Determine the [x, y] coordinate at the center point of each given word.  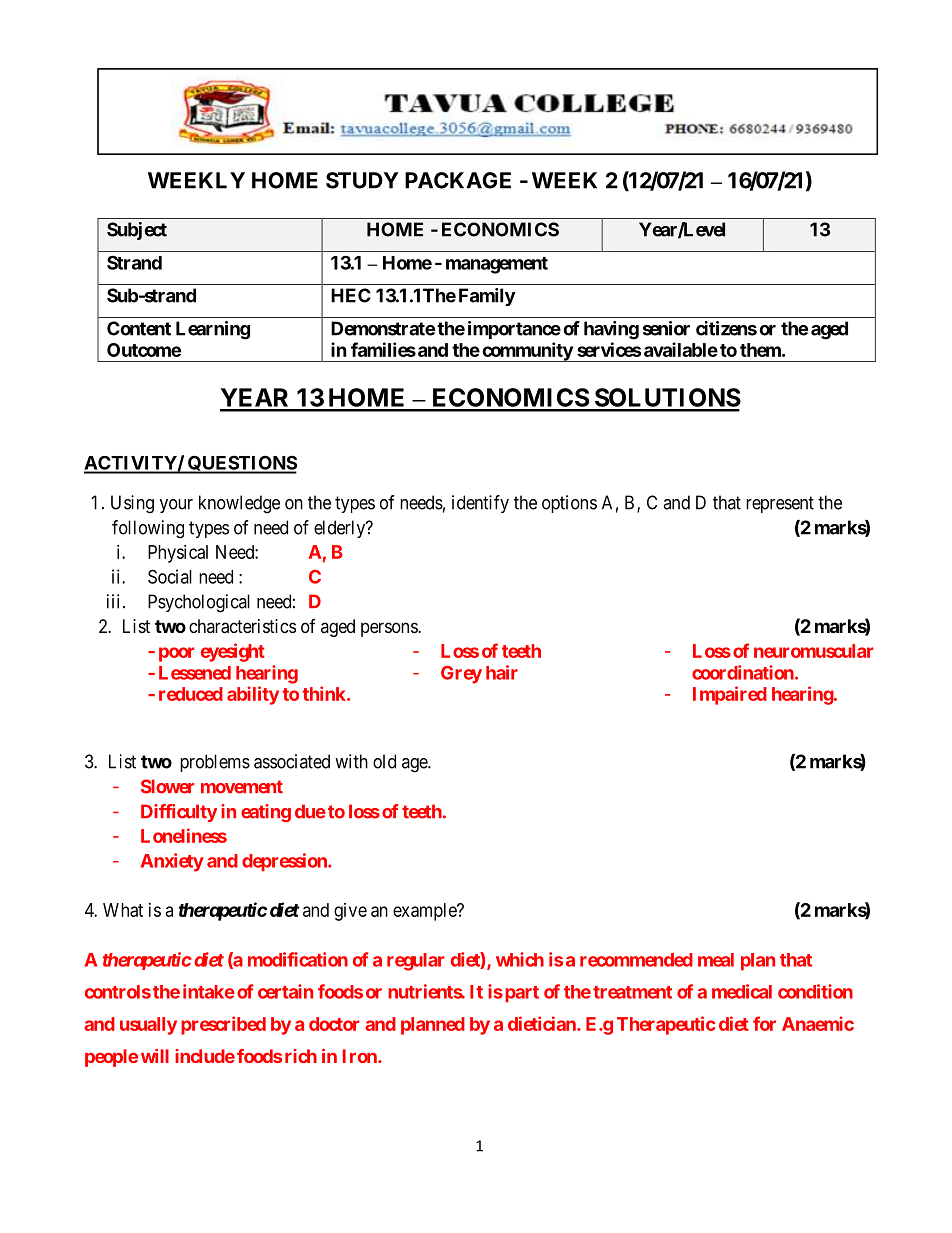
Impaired [730, 695]
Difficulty [179, 813]
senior [666, 328]
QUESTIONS [241, 464]
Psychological [199, 603]
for [764, 1023]
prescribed [223, 1025]
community [527, 352]
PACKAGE [458, 180]
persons [390, 629]
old [384, 761]
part [520, 994]
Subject [137, 231]
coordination [744, 672]
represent [780, 504]
